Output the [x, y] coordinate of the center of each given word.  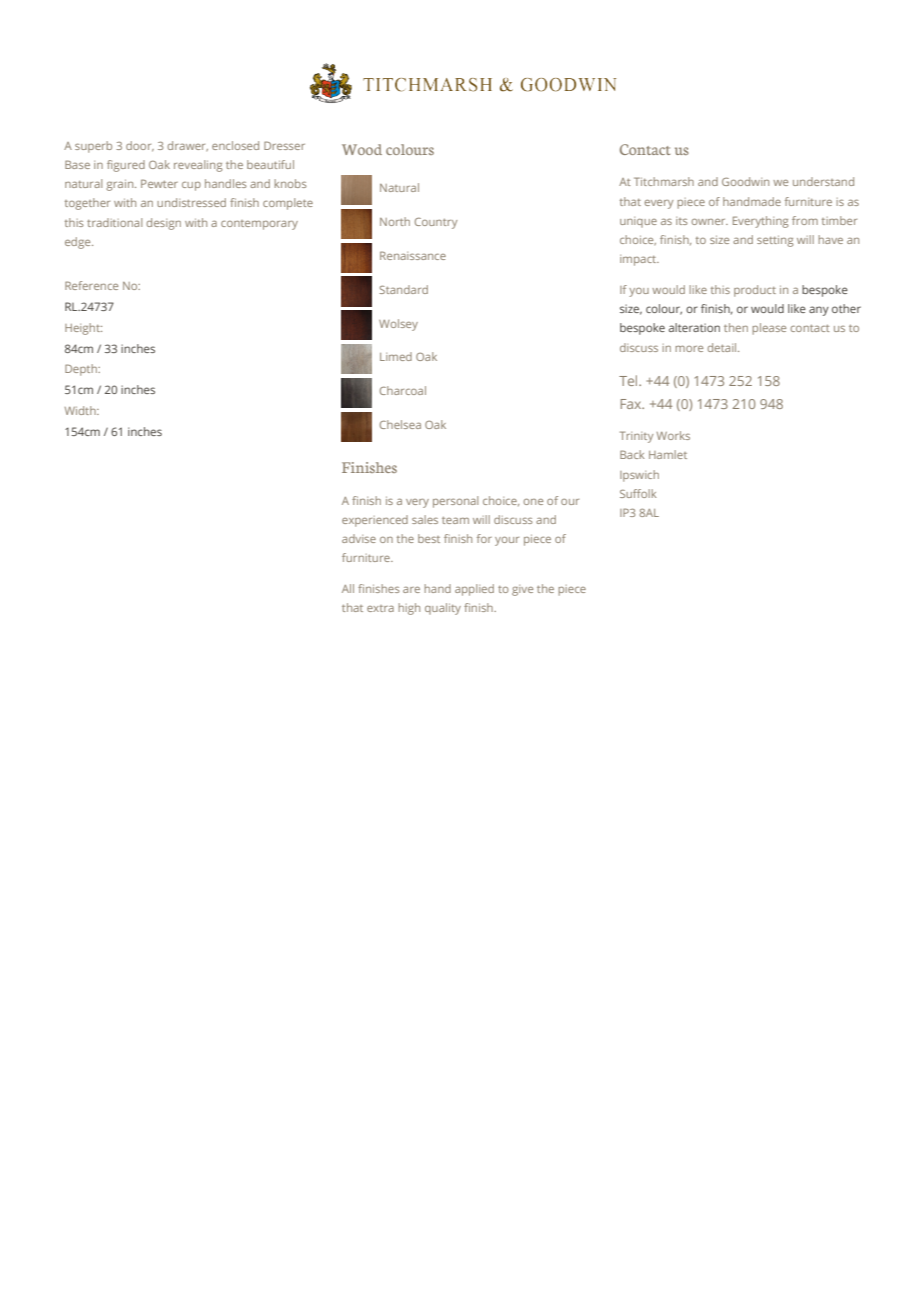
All [348, 588]
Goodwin [745, 181]
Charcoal [403, 390]
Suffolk [638, 493]
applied [474, 590]
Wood [362, 149]
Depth [82, 370]
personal [455, 502]
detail [723, 347]
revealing [198, 166]
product [755, 291]
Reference [91, 285]
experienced [375, 521]
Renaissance [413, 255]
